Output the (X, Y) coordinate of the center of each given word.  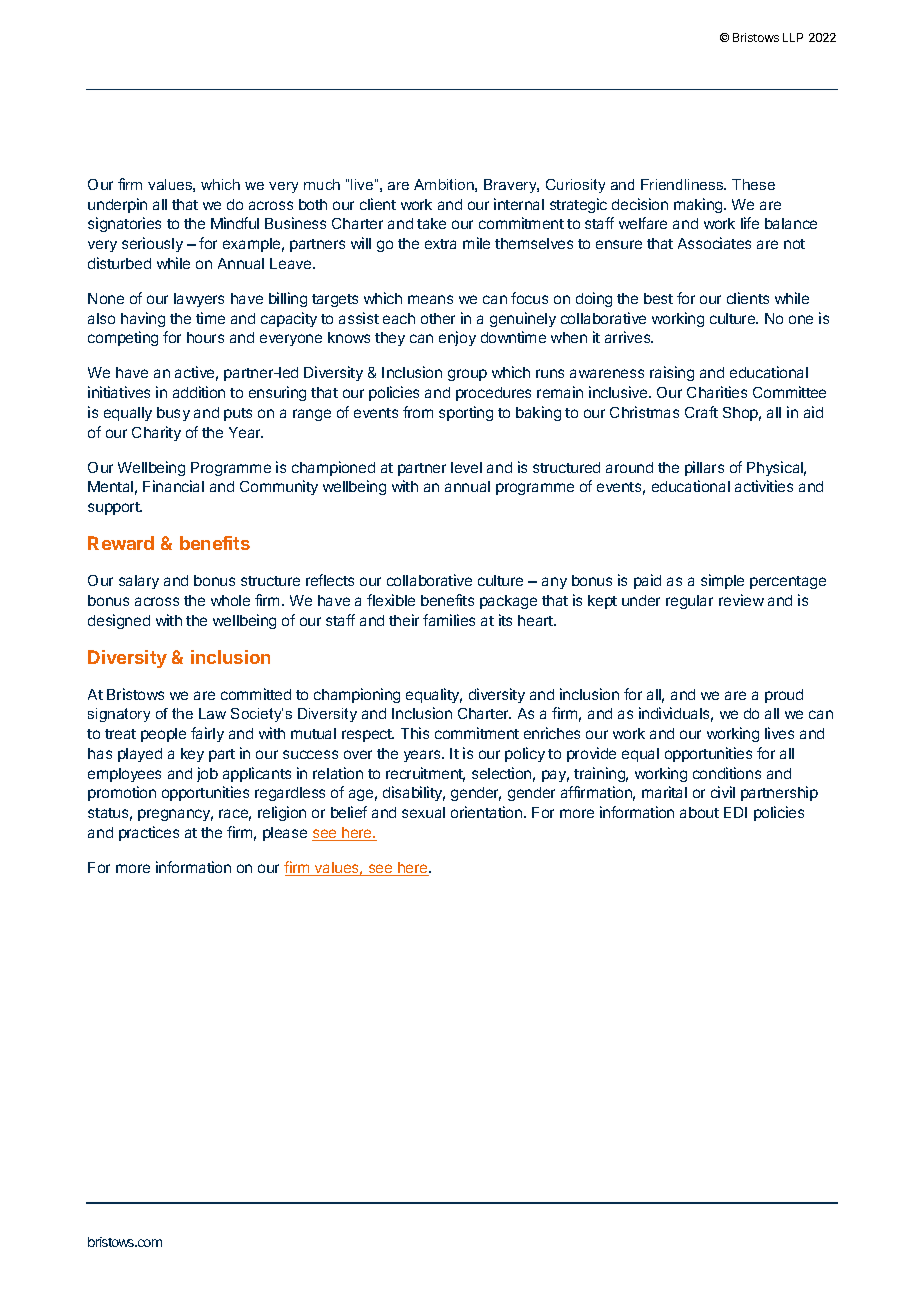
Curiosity (575, 186)
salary (139, 582)
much (322, 184)
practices (149, 833)
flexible (391, 600)
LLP (793, 37)
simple (722, 581)
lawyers (199, 300)
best (658, 298)
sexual (423, 812)
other (438, 318)
